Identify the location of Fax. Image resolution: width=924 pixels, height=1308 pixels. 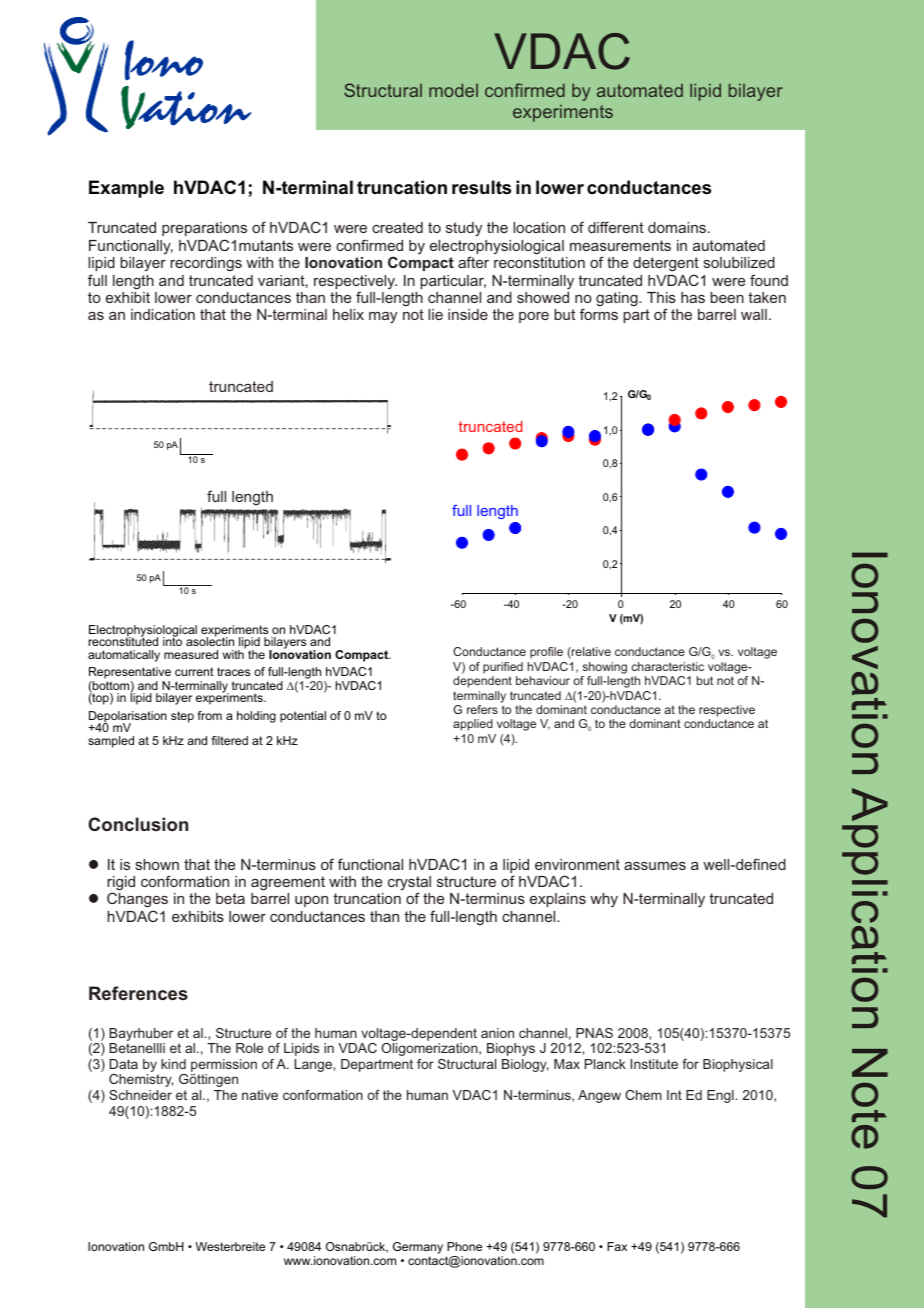
(617, 1246).
